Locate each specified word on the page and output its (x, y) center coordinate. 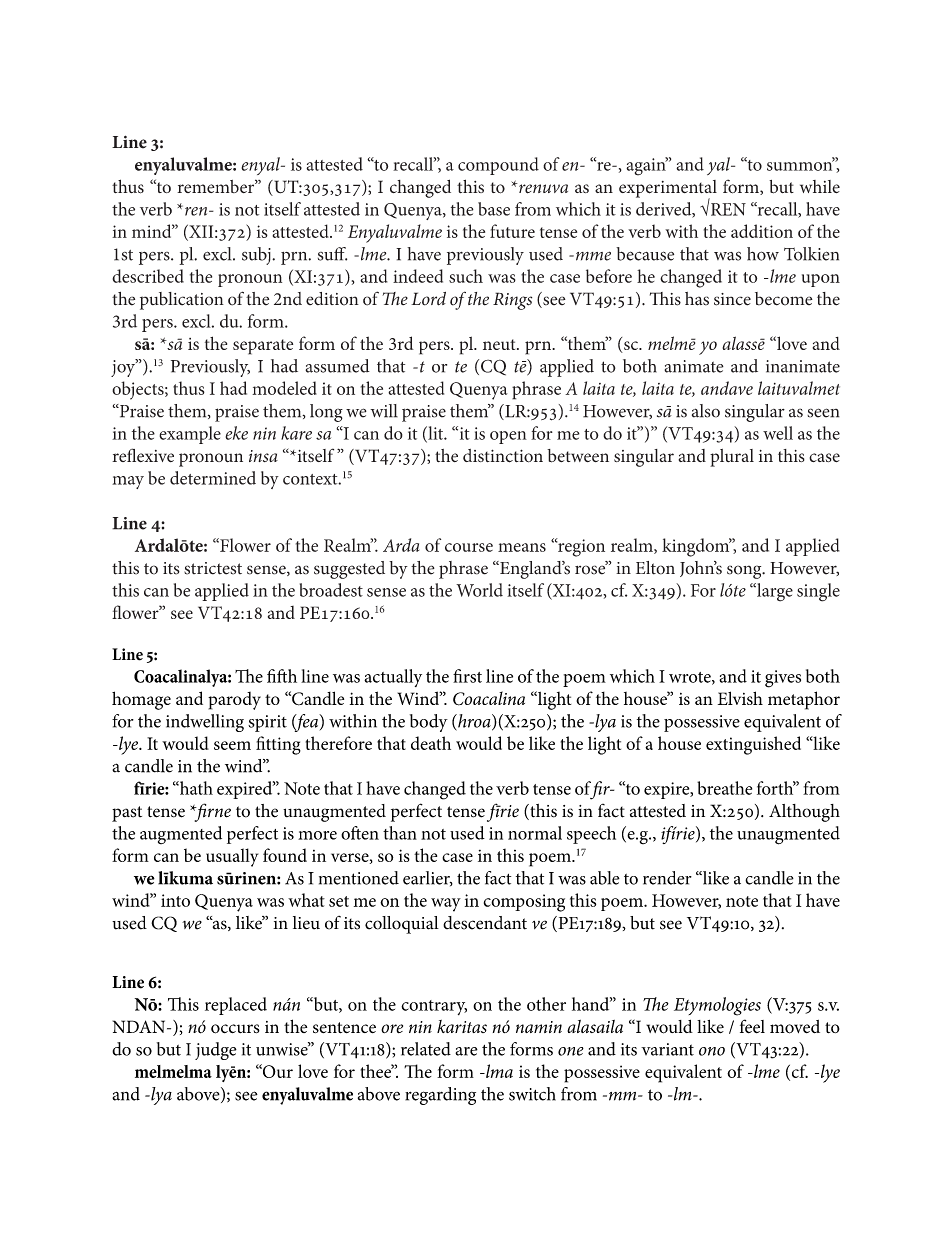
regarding (440, 1096)
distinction (503, 456)
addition (762, 231)
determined (213, 478)
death (431, 743)
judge (216, 1051)
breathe (724, 788)
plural (732, 458)
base (494, 209)
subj (257, 256)
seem (232, 745)
